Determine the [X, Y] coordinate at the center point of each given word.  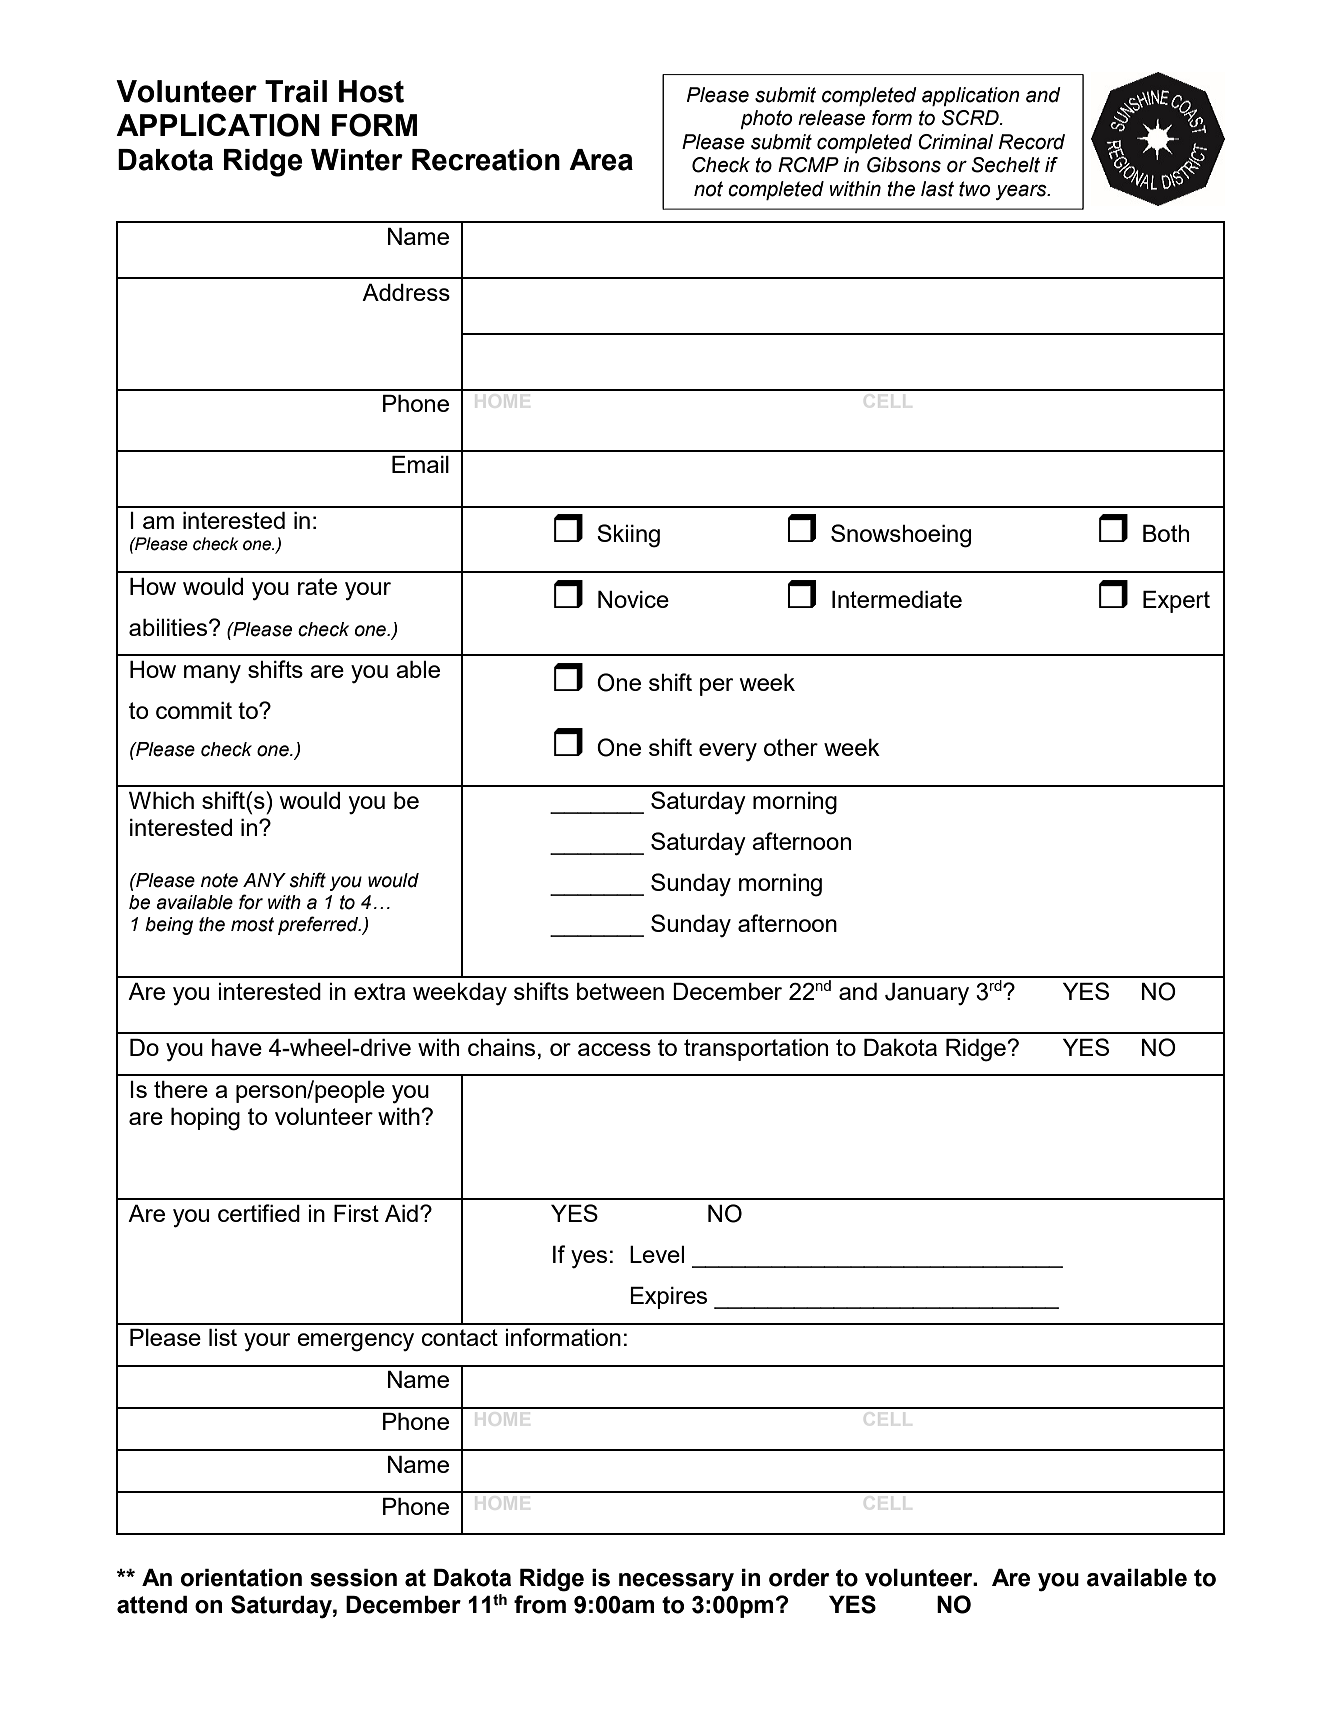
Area [601, 160]
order [799, 1578]
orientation [241, 1578]
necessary [676, 1582]
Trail [296, 91]
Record [1032, 142]
